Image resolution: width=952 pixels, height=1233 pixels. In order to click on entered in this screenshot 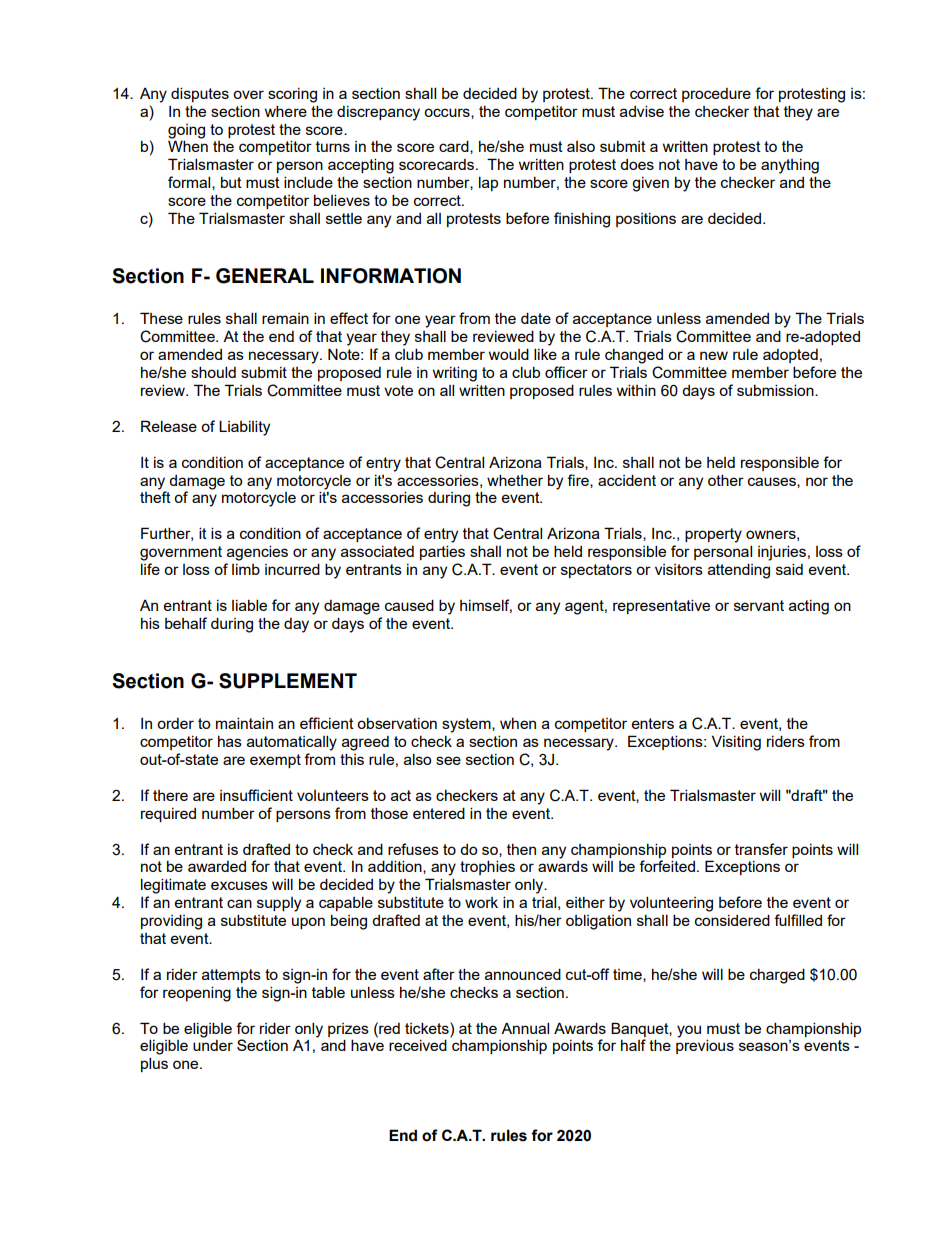, I will do `click(439, 813)`.
